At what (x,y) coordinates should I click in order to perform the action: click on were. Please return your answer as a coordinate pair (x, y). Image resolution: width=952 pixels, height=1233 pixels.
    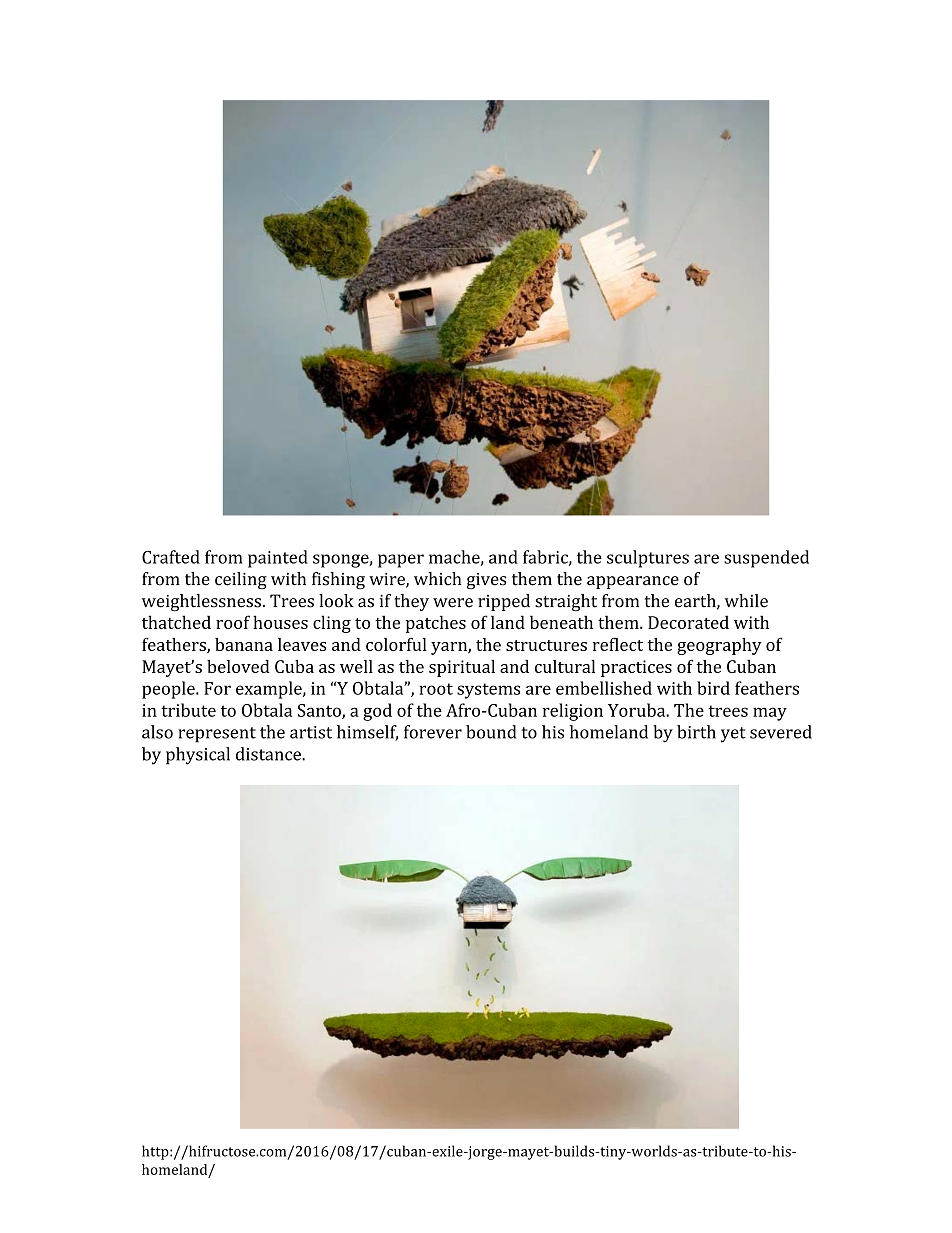
    Looking at the image, I should click on (453, 603).
